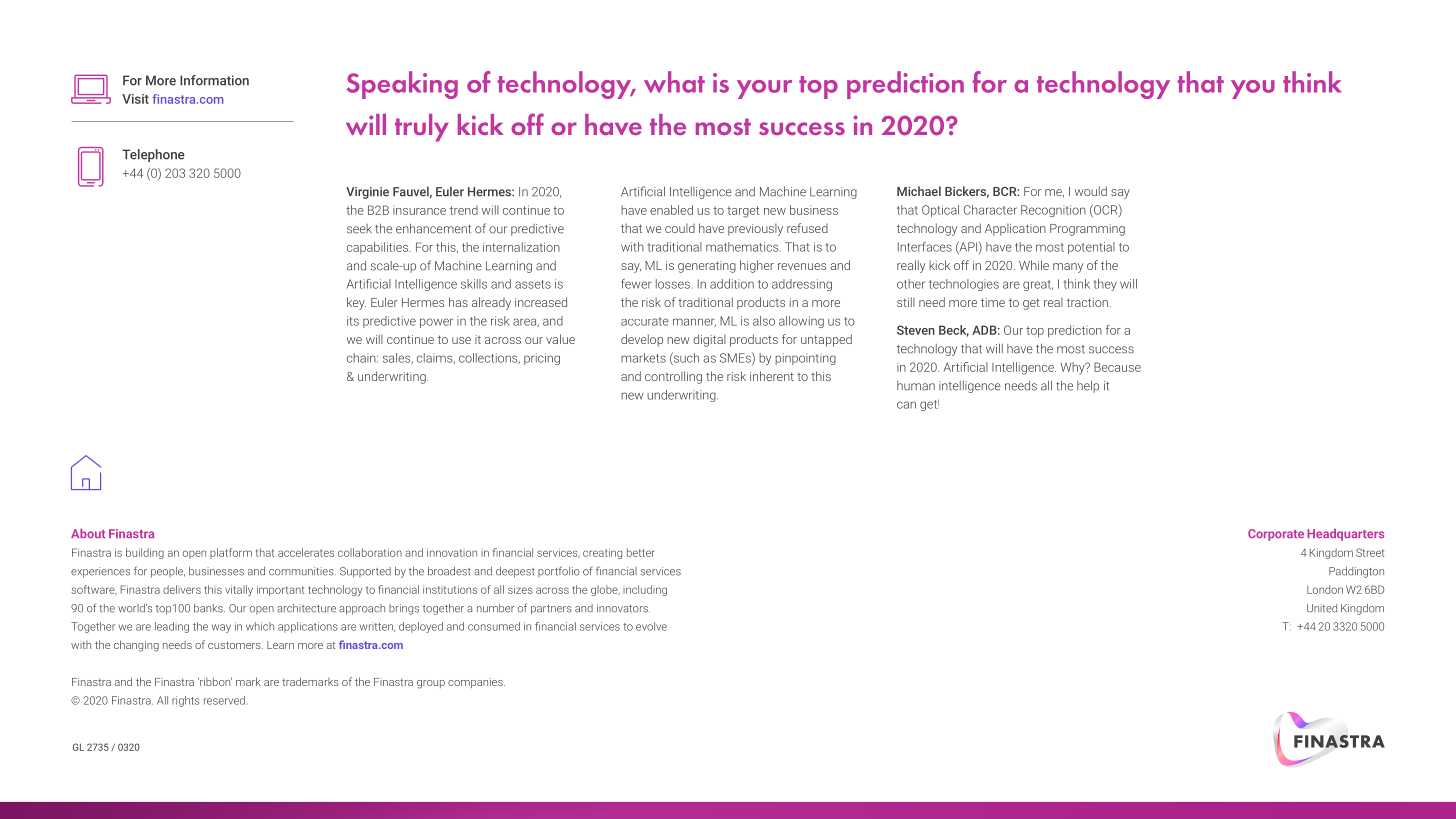 The image size is (1456, 819). Describe the element at coordinates (1276, 535) in the screenshot. I see `Corporate` at that location.
